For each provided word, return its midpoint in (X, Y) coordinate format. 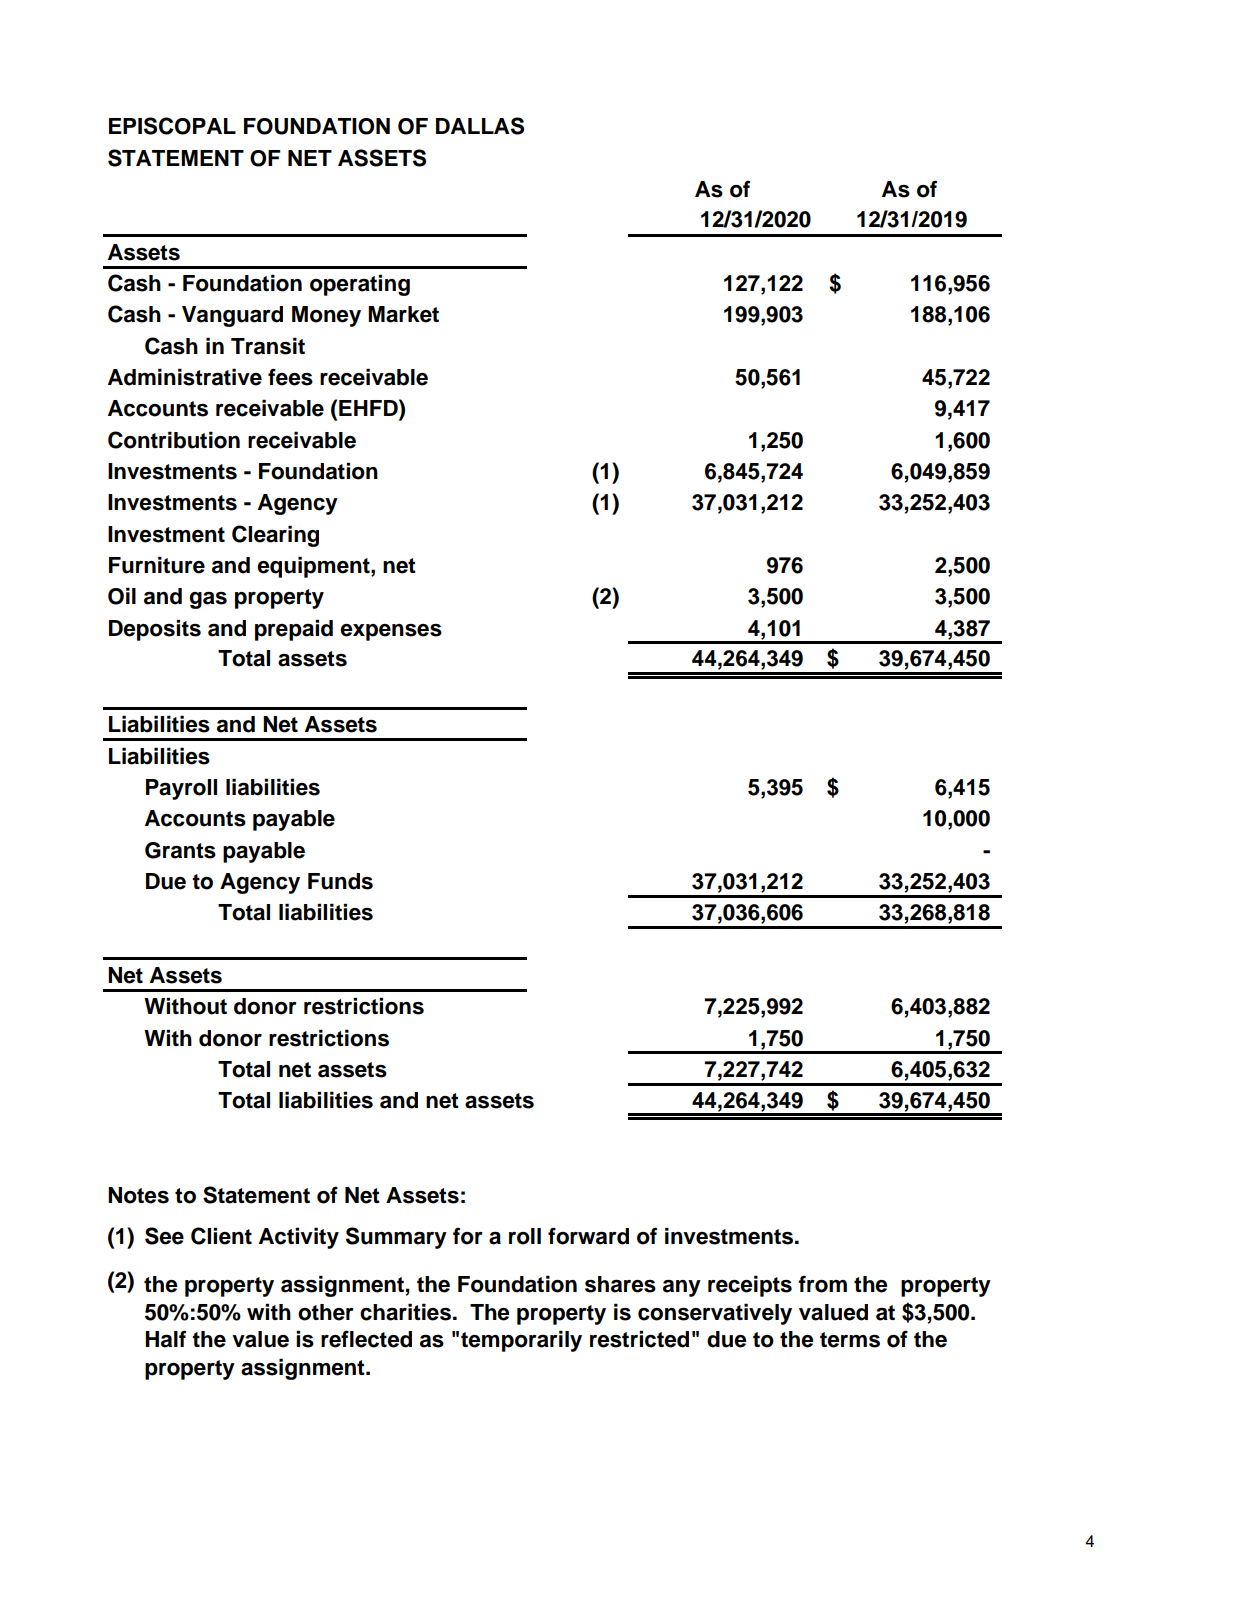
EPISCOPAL (172, 126)
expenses (391, 632)
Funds (340, 881)
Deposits (155, 630)
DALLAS (480, 126)
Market (403, 314)
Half (165, 1339)
